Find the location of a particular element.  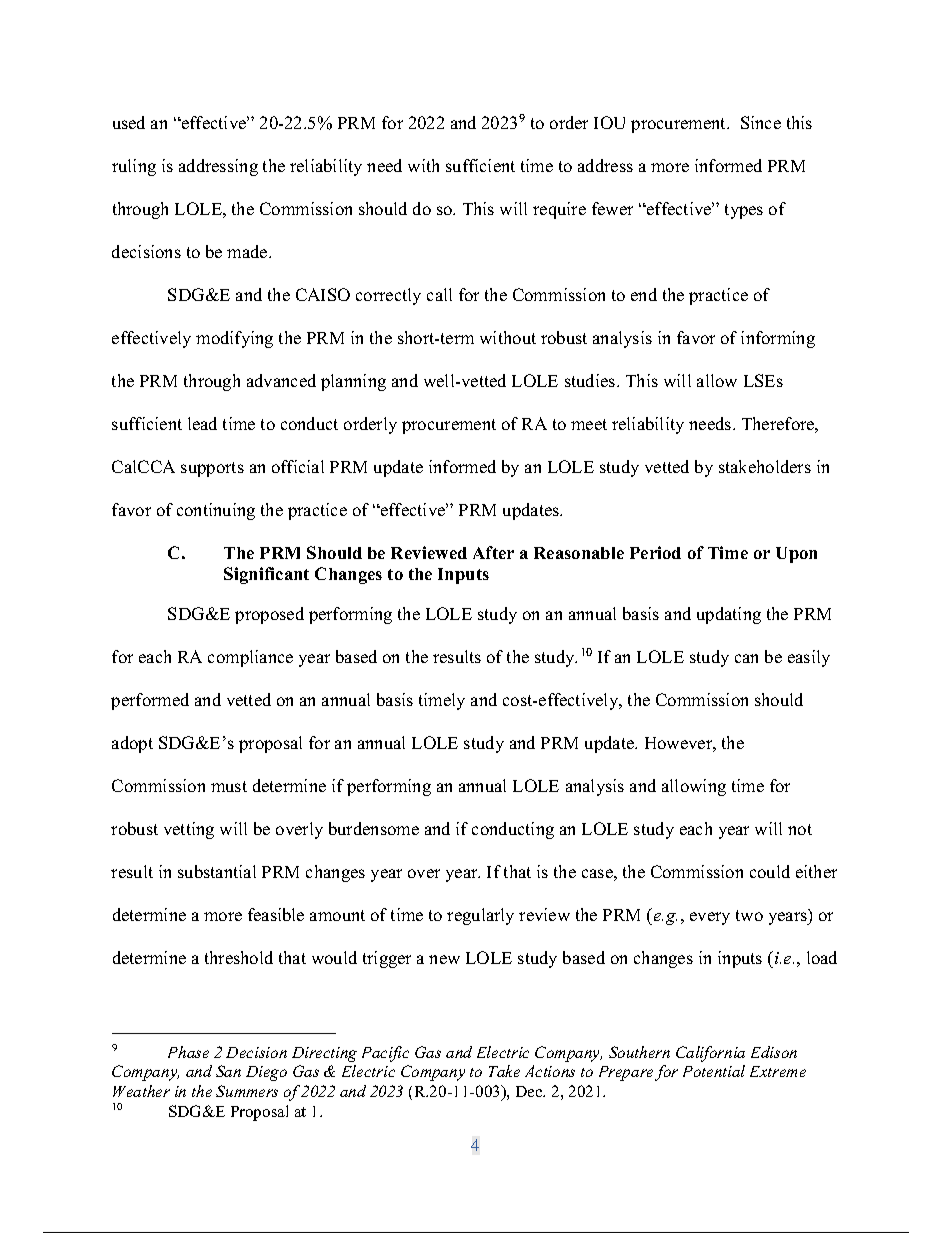

Potential is located at coordinates (714, 1071).
